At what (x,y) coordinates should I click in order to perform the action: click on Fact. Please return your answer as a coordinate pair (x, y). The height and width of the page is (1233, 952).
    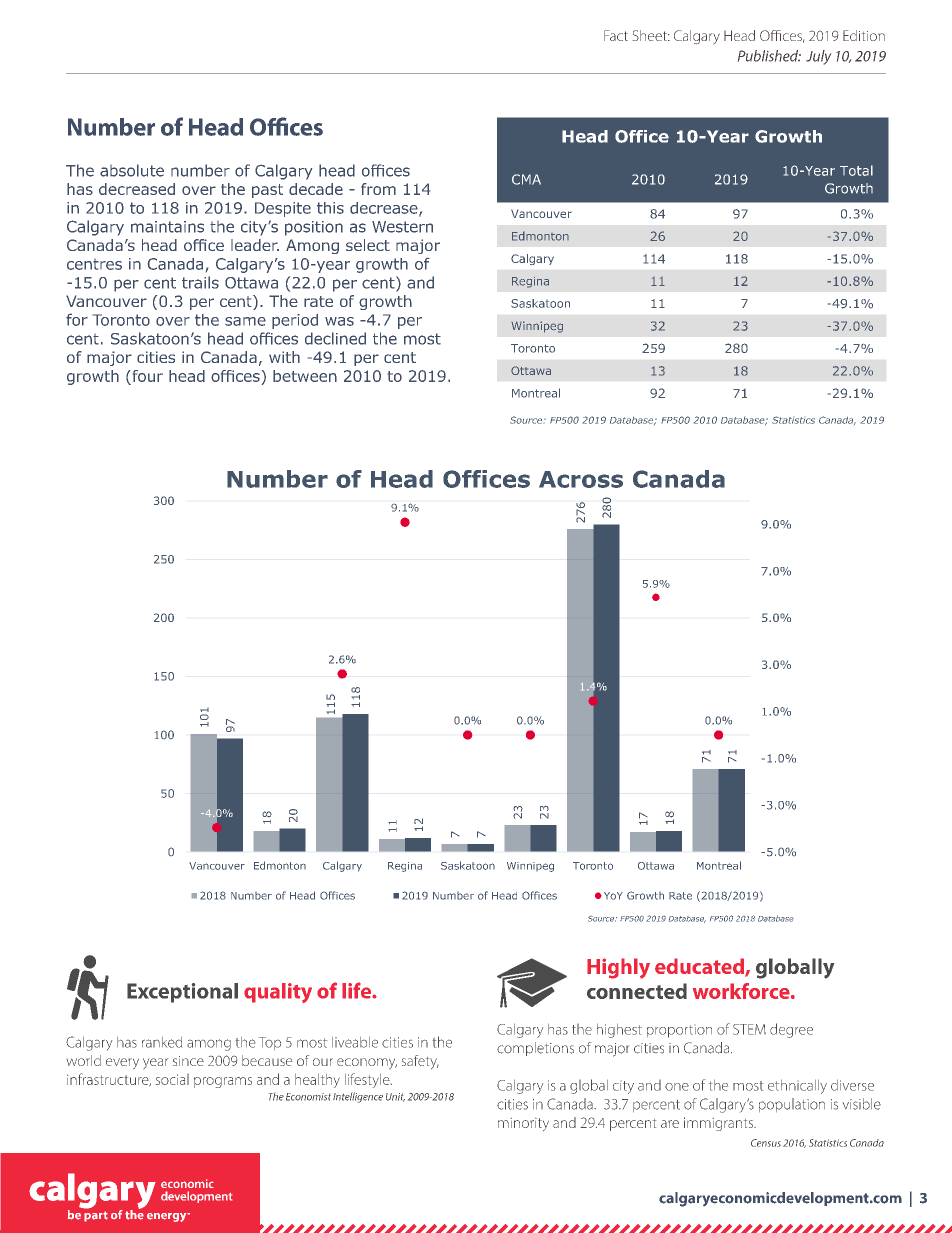
    Looking at the image, I should click on (616, 35).
